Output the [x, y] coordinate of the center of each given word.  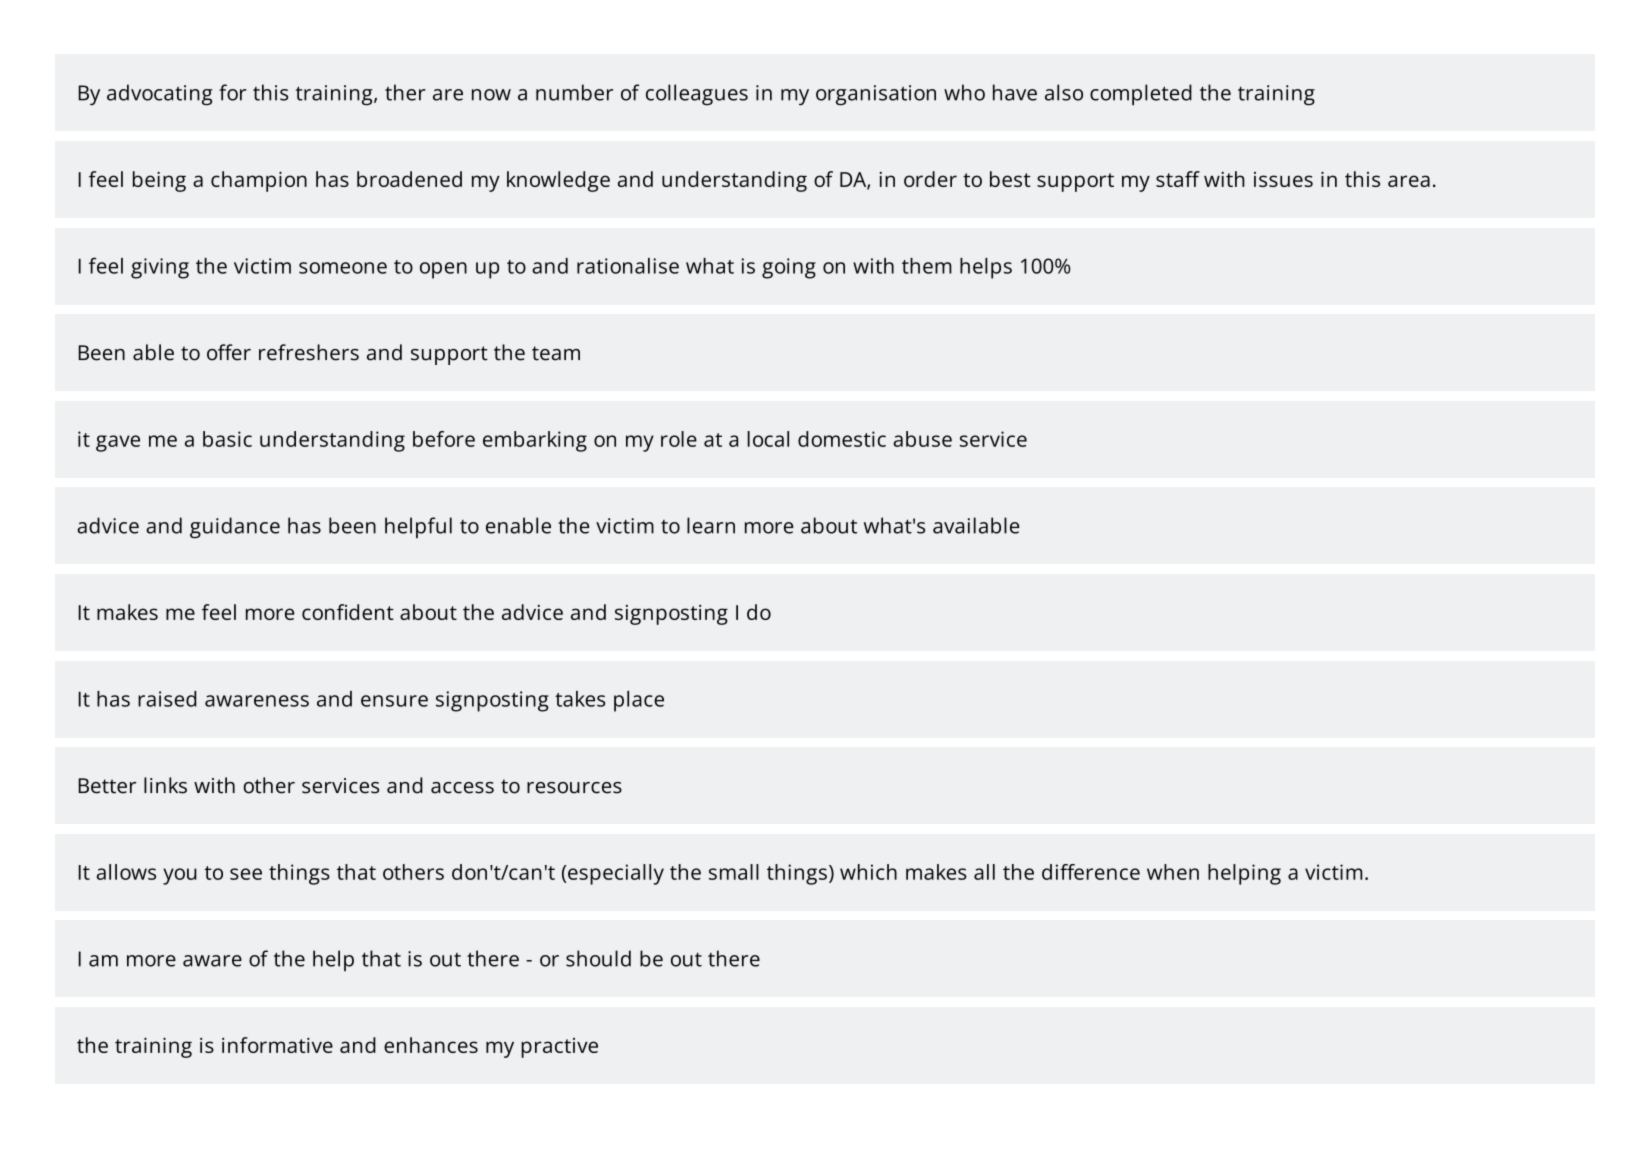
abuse [922, 439]
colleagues [697, 95]
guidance [235, 528]
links [165, 785]
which [868, 872]
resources [574, 788]
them [927, 266]
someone [343, 268]
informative [277, 1045]
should [598, 958]
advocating [160, 95]
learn [711, 525]
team [556, 353]
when [1173, 872]
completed [1141, 94]
